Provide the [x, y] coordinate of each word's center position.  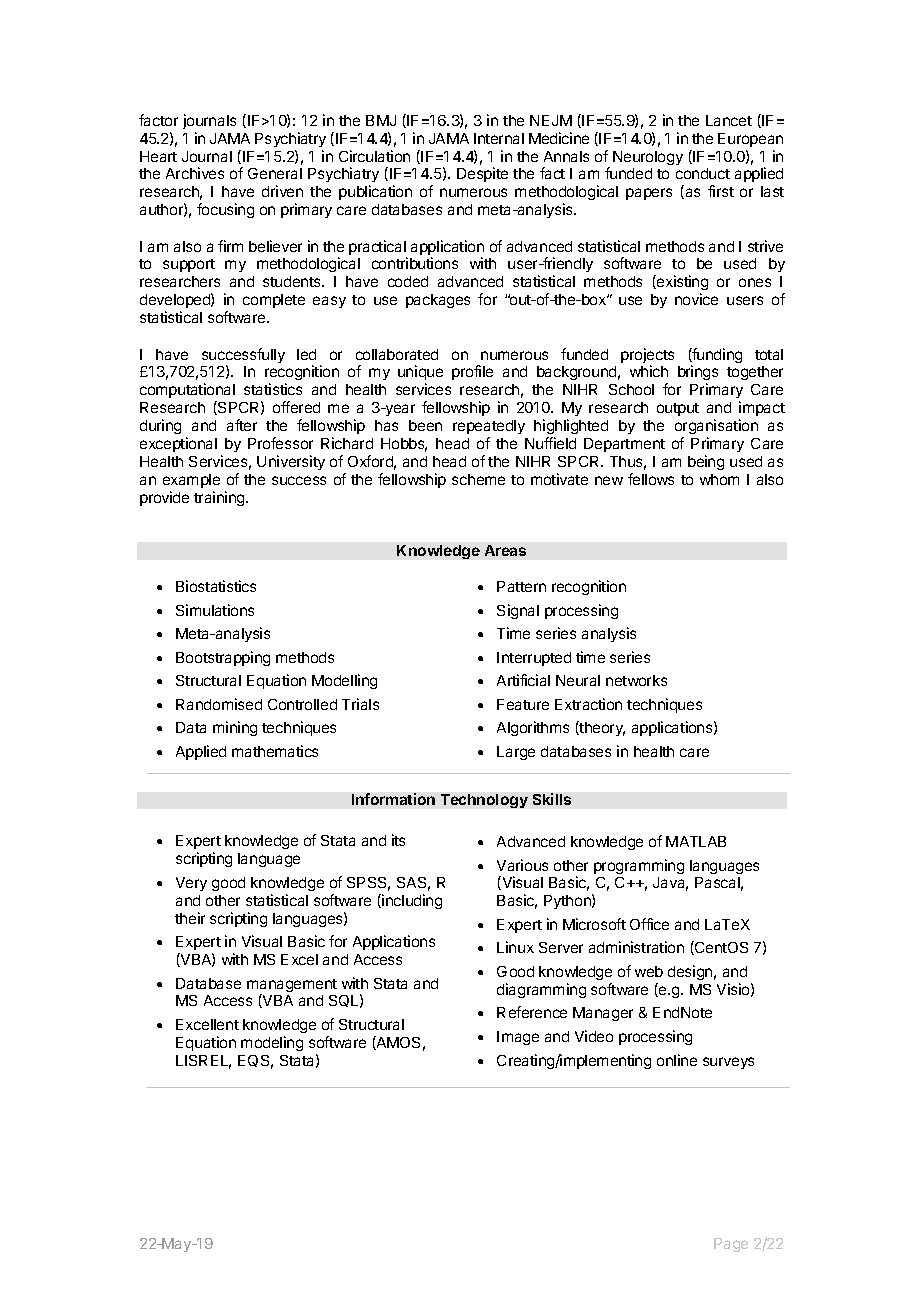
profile [472, 372]
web [649, 971]
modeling [272, 1043]
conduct [703, 173]
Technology [484, 801]
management [292, 987]
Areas [505, 550]
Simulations [215, 610]
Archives [195, 173]
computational [187, 392]
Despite [482, 174]
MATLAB [696, 841]
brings [698, 374]
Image [518, 1038]
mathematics [275, 751]
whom [719, 479]
